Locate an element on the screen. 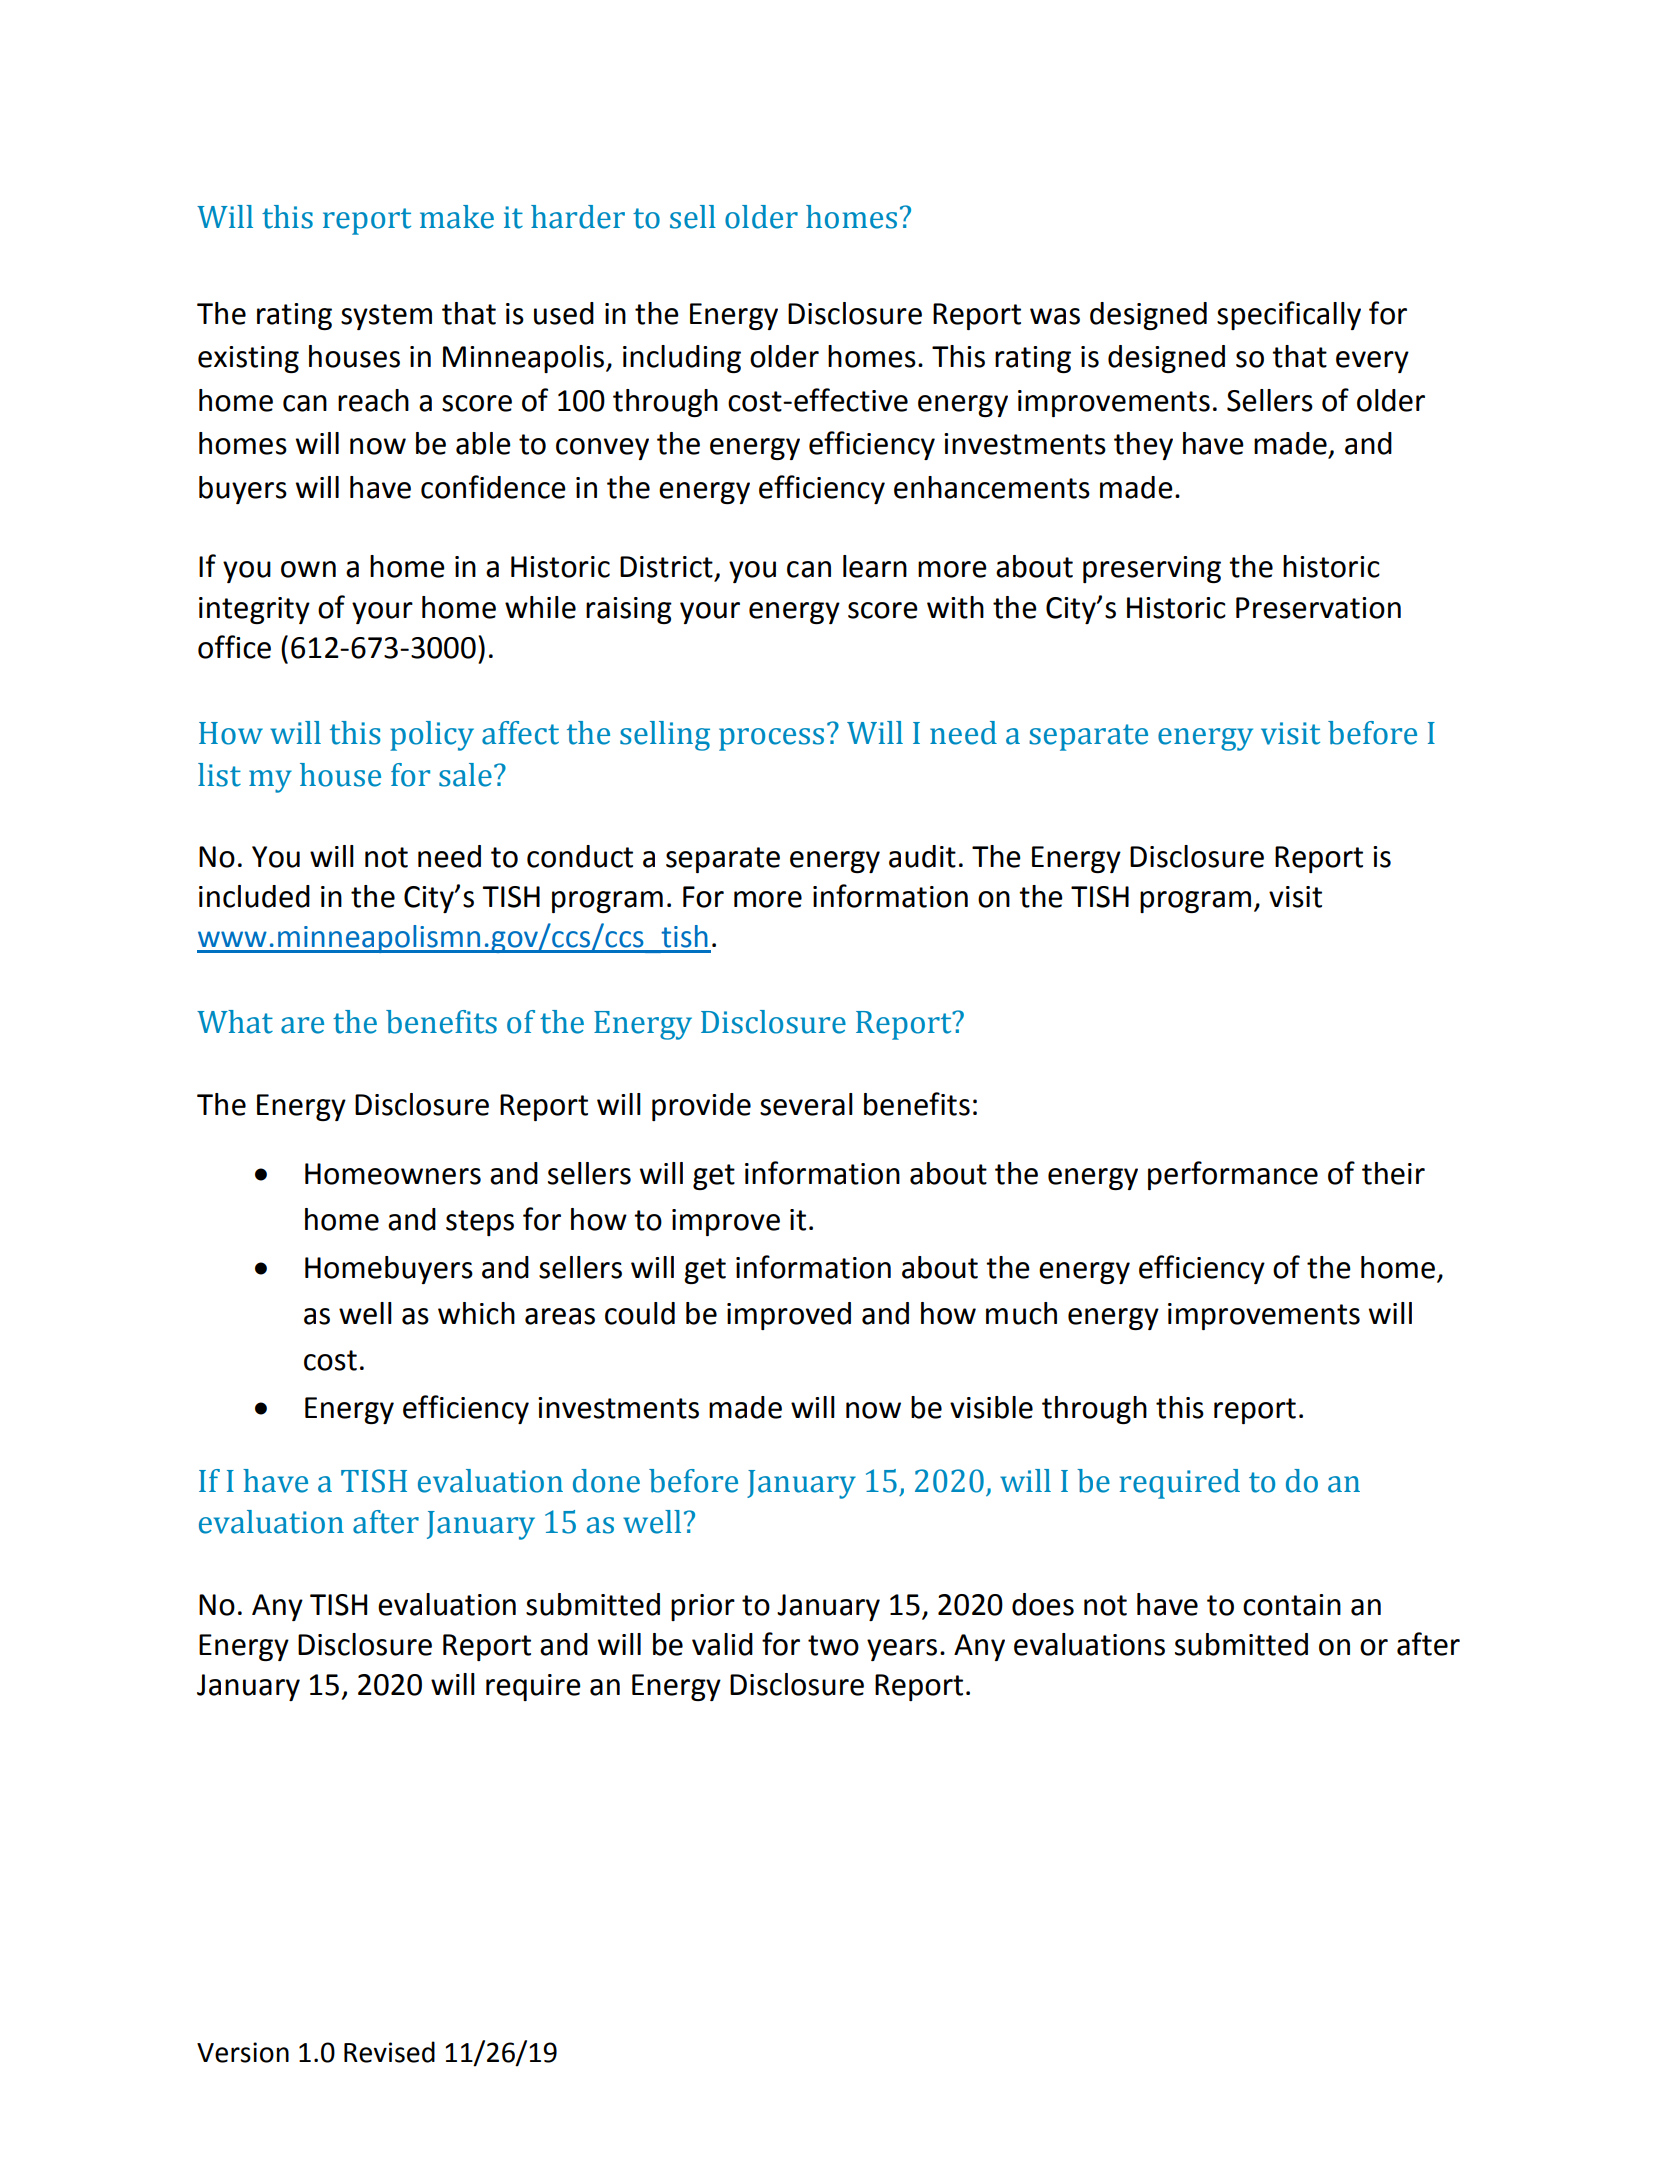 This screenshot has width=1676, height=2169. Preservation is located at coordinates (1318, 608).
